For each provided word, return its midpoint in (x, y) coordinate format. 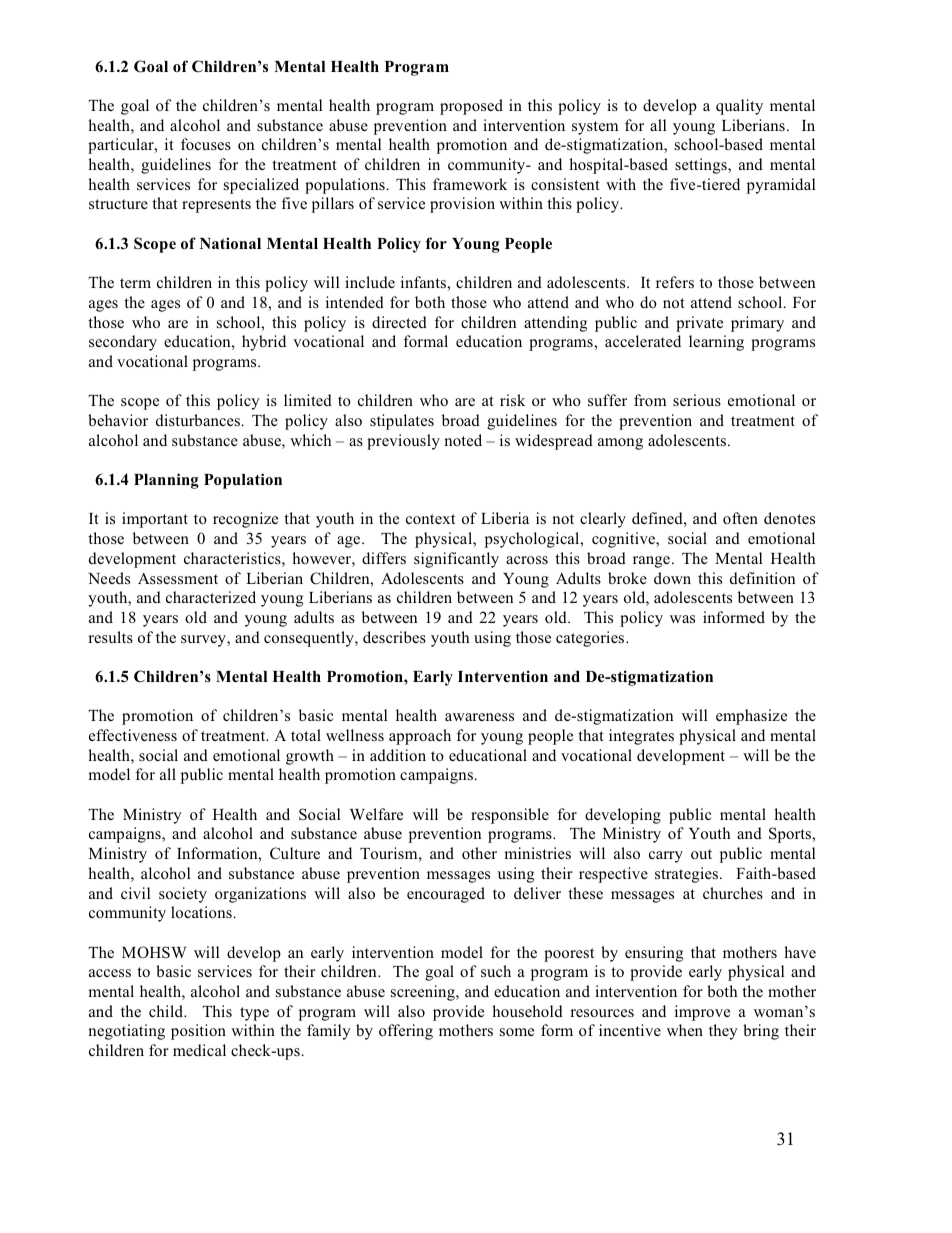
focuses (206, 144)
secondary (123, 343)
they (723, 1032)
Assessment (178, 578)
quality (739, 107)
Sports (791, 835)
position (198, 1032)
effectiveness (133, 735)
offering (406, 1032)
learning (716, 343)
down (672, 578)
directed (399, 322)
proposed (471, 107)
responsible (510, 816)
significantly (456, 560)
